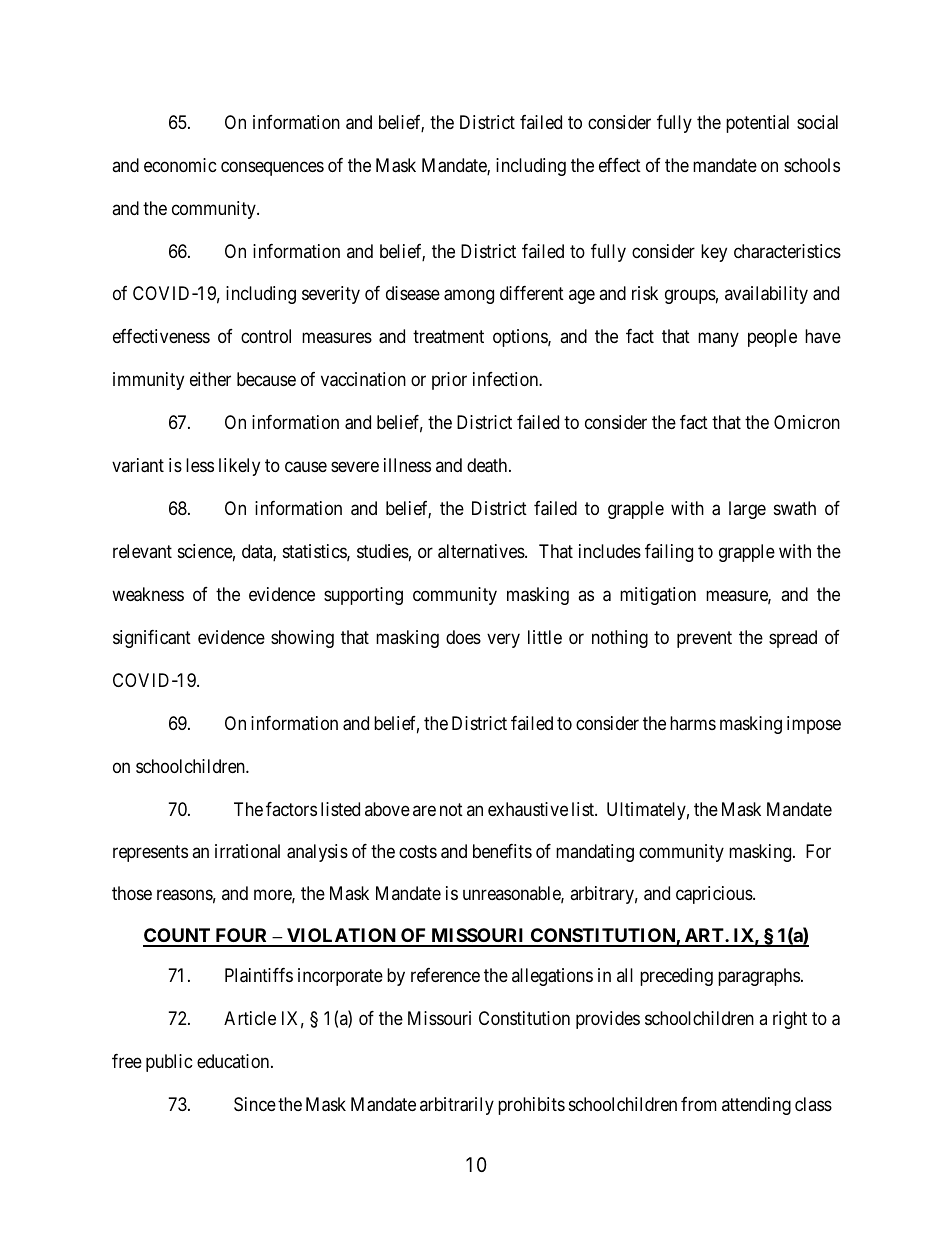 The image size is (952, 1233). What do you see at coordinates (180, 165) in the screenshot?
I see `economic` at bounding box center [180, 165].
